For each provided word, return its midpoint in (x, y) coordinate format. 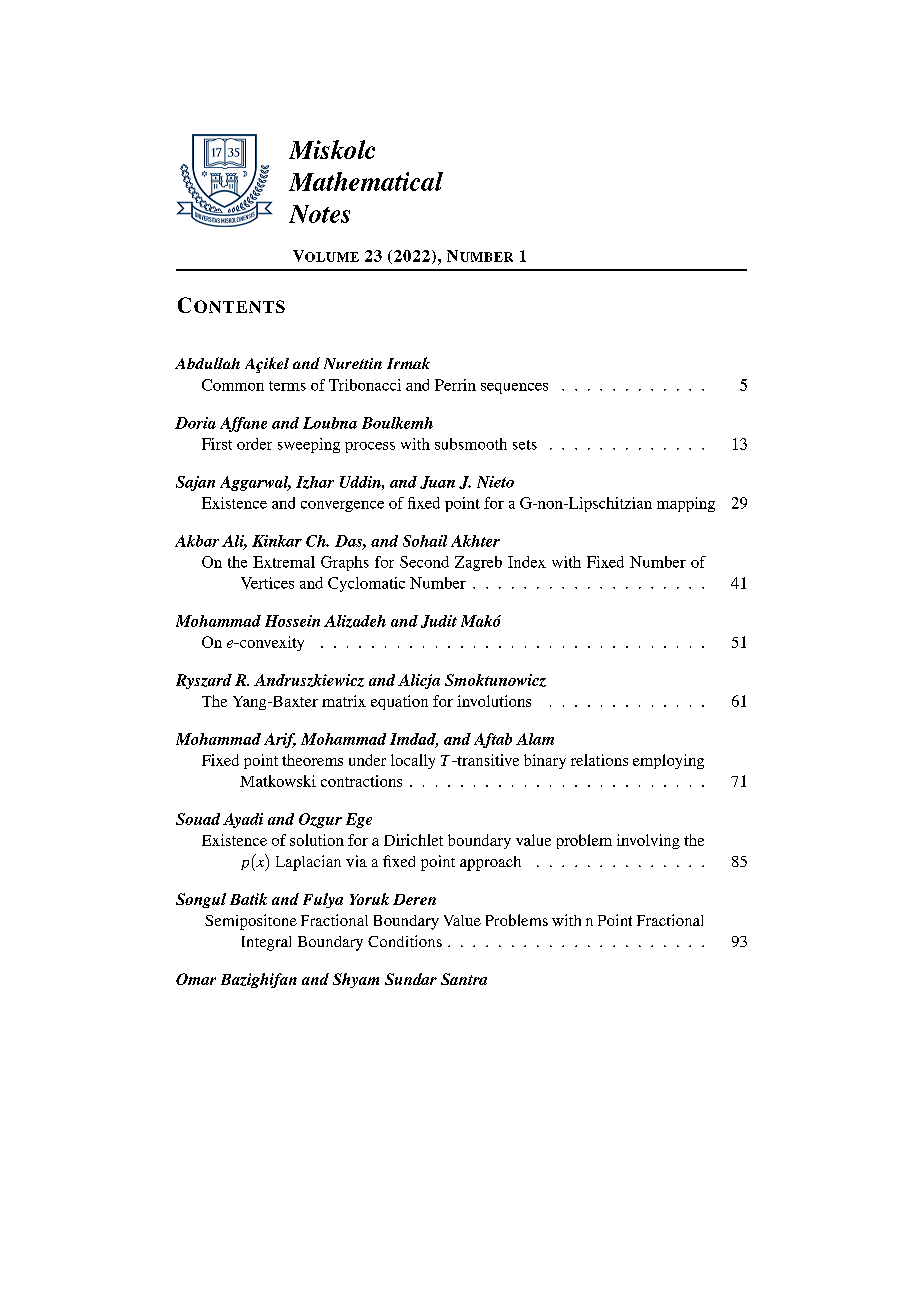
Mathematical (366, 181)
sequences (514, 388)
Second (424, 562)
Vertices (267, 583)
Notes (319, 214)
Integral (266, 943)
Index (527, 562)
